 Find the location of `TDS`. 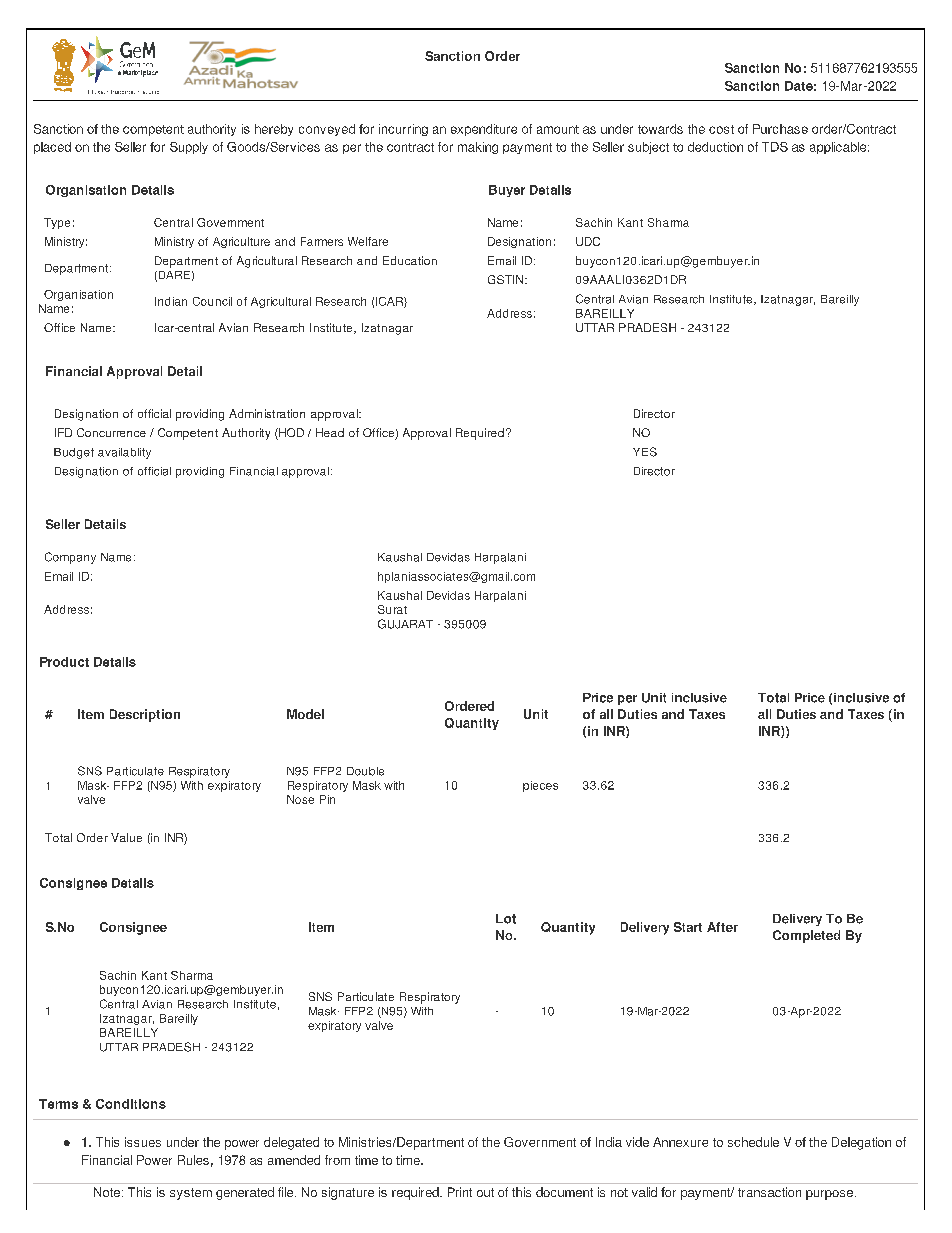

TDS is located at coordinates (775, 147).
